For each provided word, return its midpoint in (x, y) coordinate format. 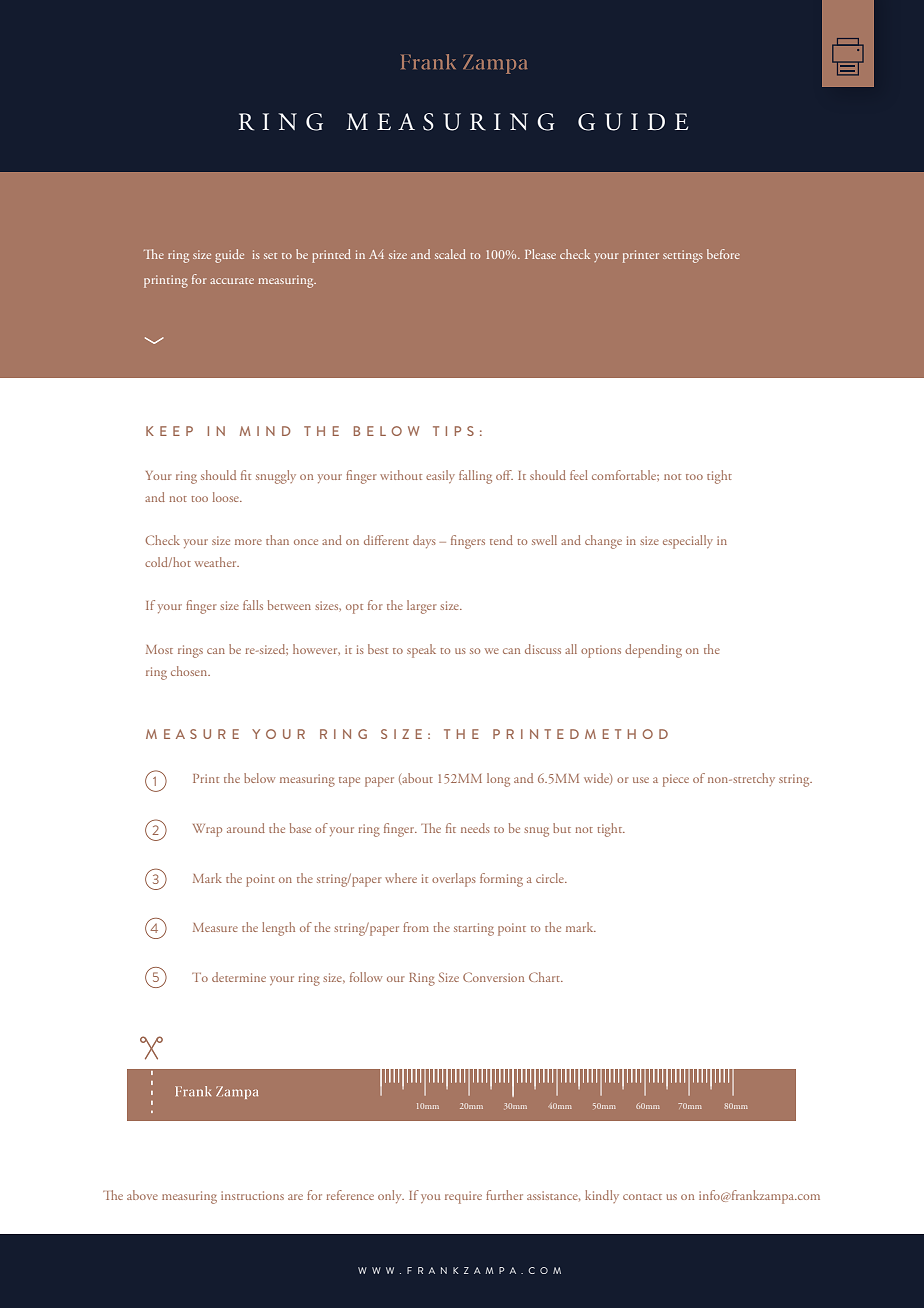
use (641, 780)
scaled (450, 254)
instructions (252, 1195)
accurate (232, 281)
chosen (190, 671)
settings (683, 256)
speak (421, 651)
